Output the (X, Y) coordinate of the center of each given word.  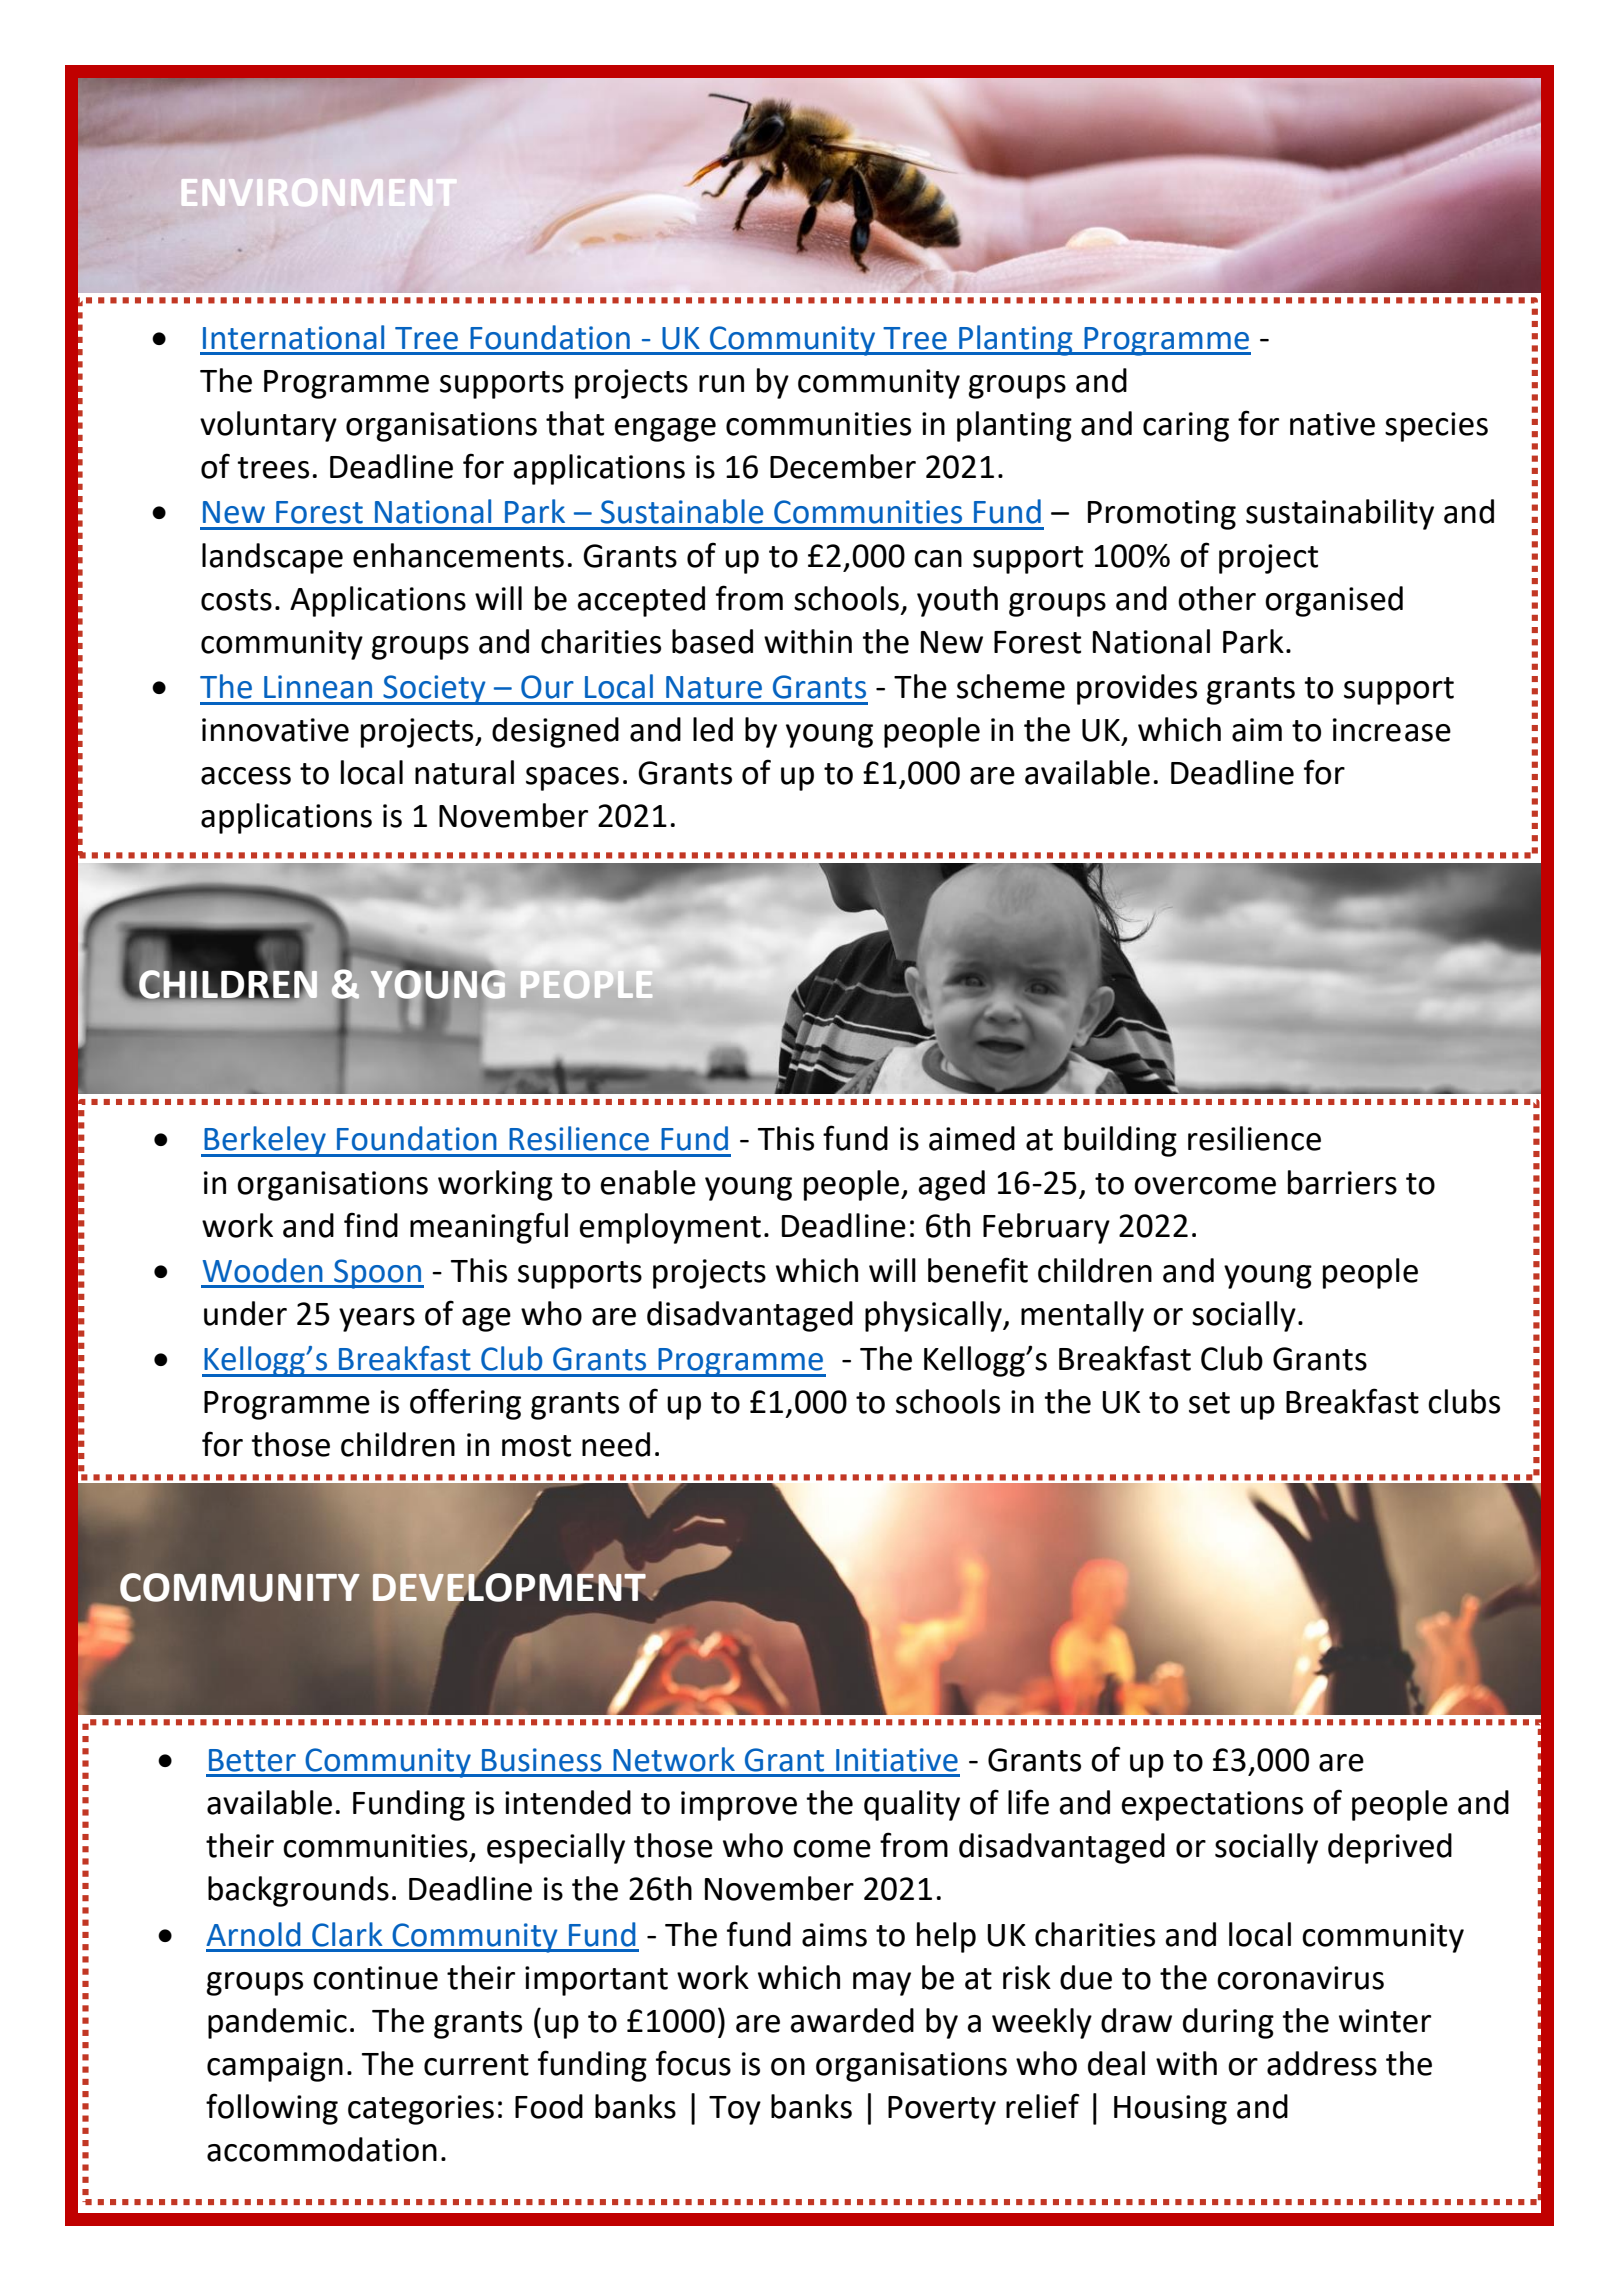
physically (934, 1316)
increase (1392, 730)
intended (568, 1802)
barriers (1342, 1182)
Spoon (378, 1274)
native (1332, 424)
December (843, 466)
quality (912, 1805)
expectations (1212, 1806)
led (713, 729)
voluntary (268, 426)
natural (464, 772)
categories (421, 2110)
